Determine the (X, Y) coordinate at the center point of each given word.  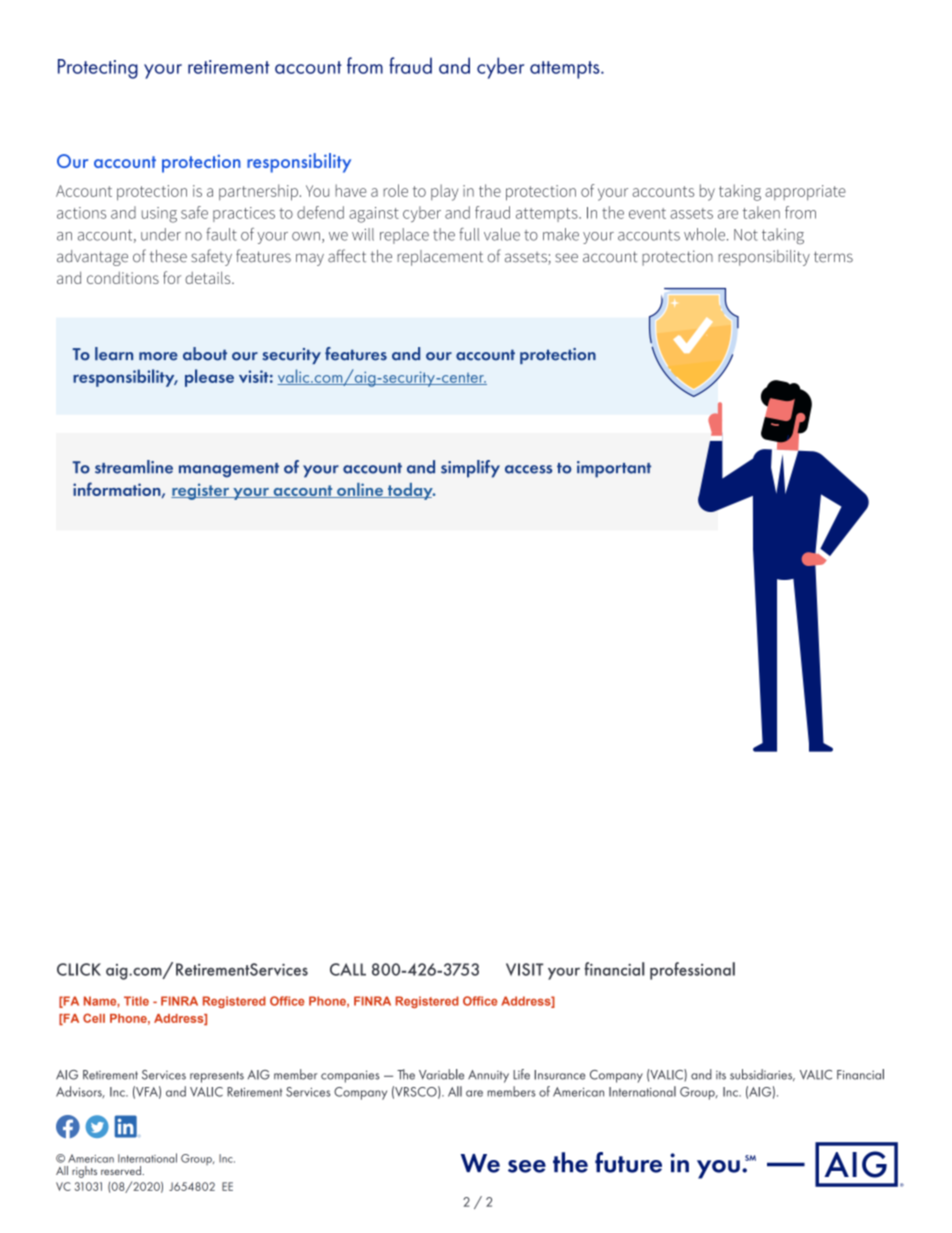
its (721, 1075)
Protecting (98, 69)
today (410, 491)
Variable (441, 1074)
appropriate (805, 193)
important (614, 469)
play (444, 192)
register (201, 491)
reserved (122, 1170)
